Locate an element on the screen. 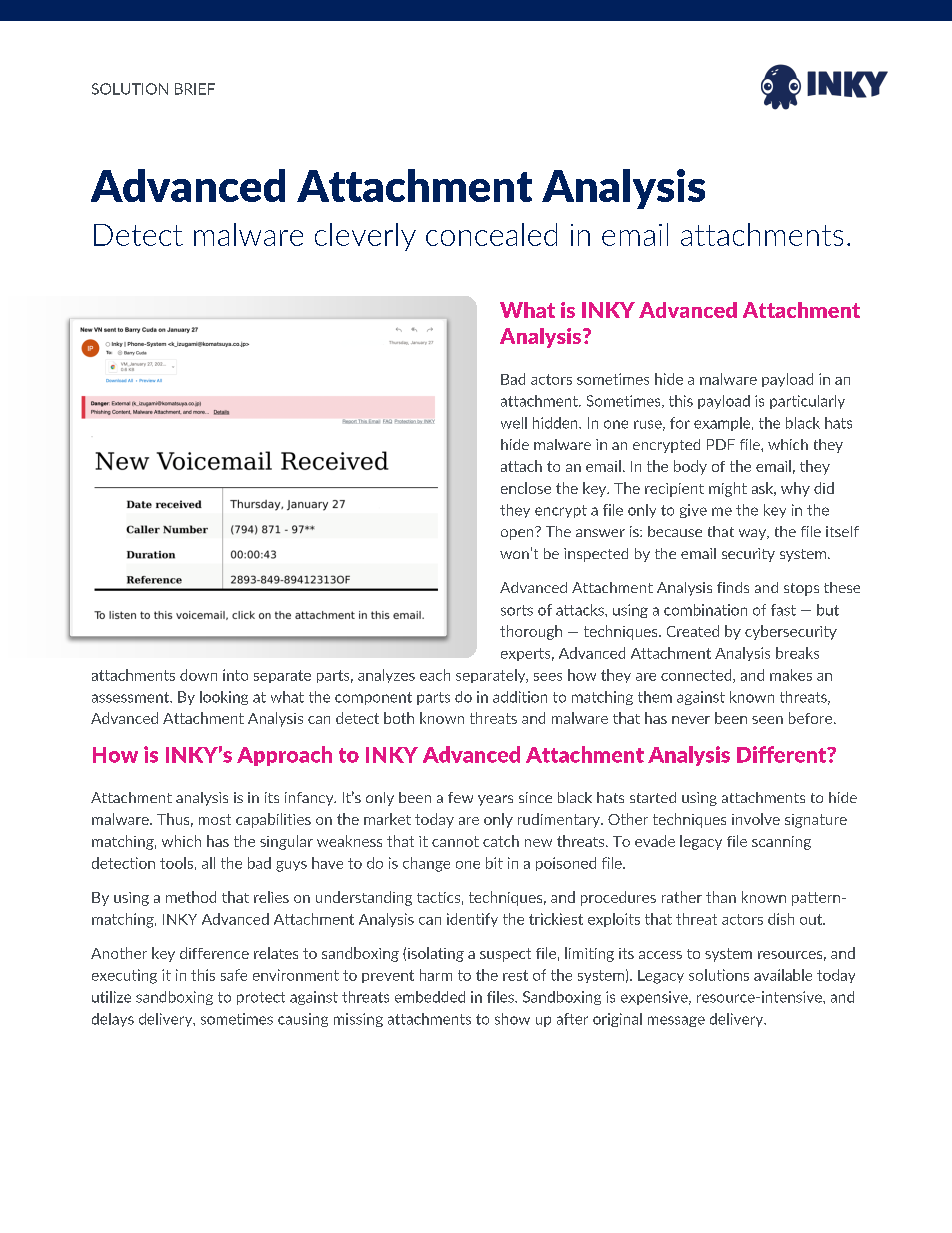 The width and height of the screenshot is (952, 1233). seen is located at coordinates (767, 720).
